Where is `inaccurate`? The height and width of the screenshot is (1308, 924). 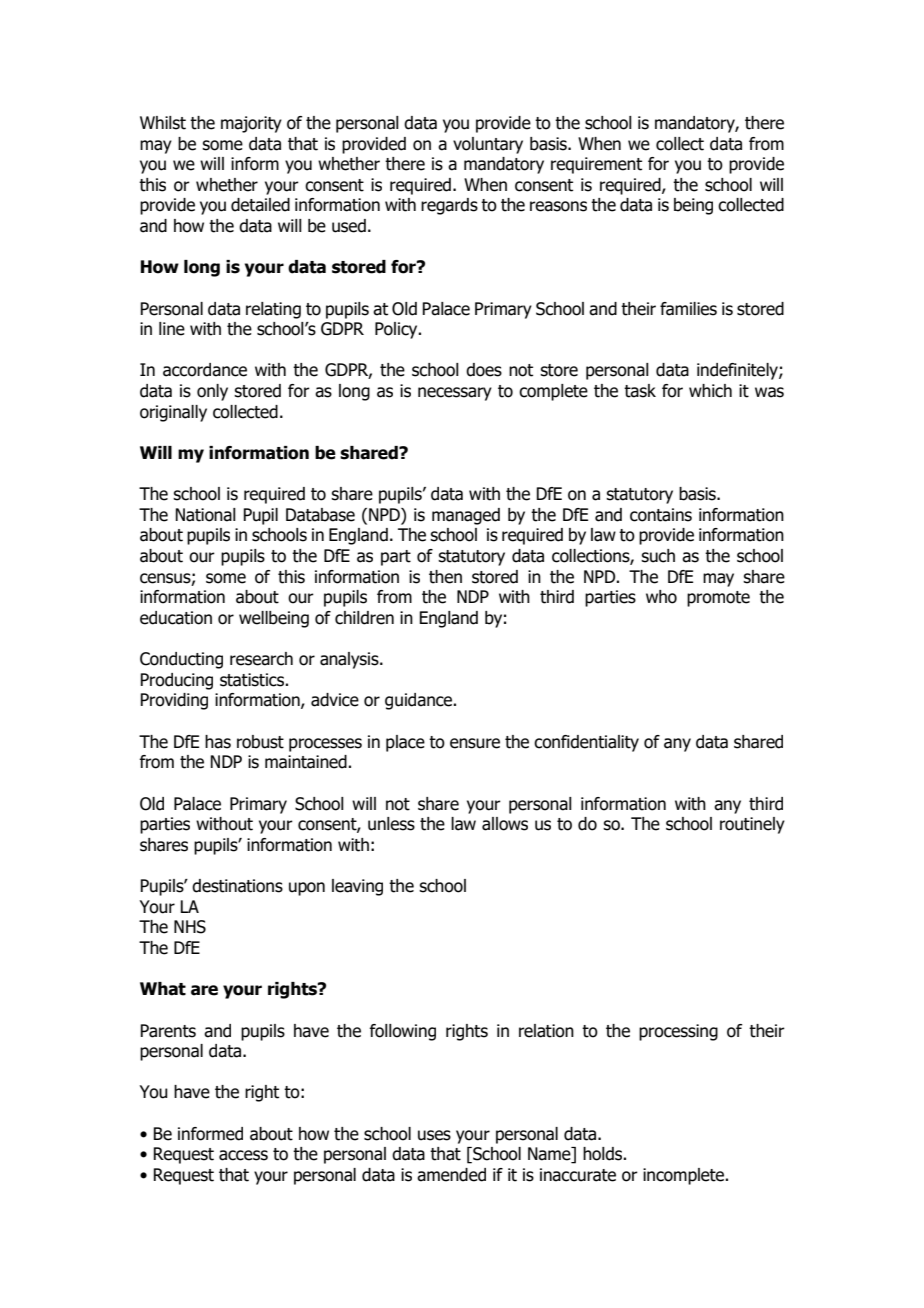
inaccurate is located at coordinates (578, 1175).
